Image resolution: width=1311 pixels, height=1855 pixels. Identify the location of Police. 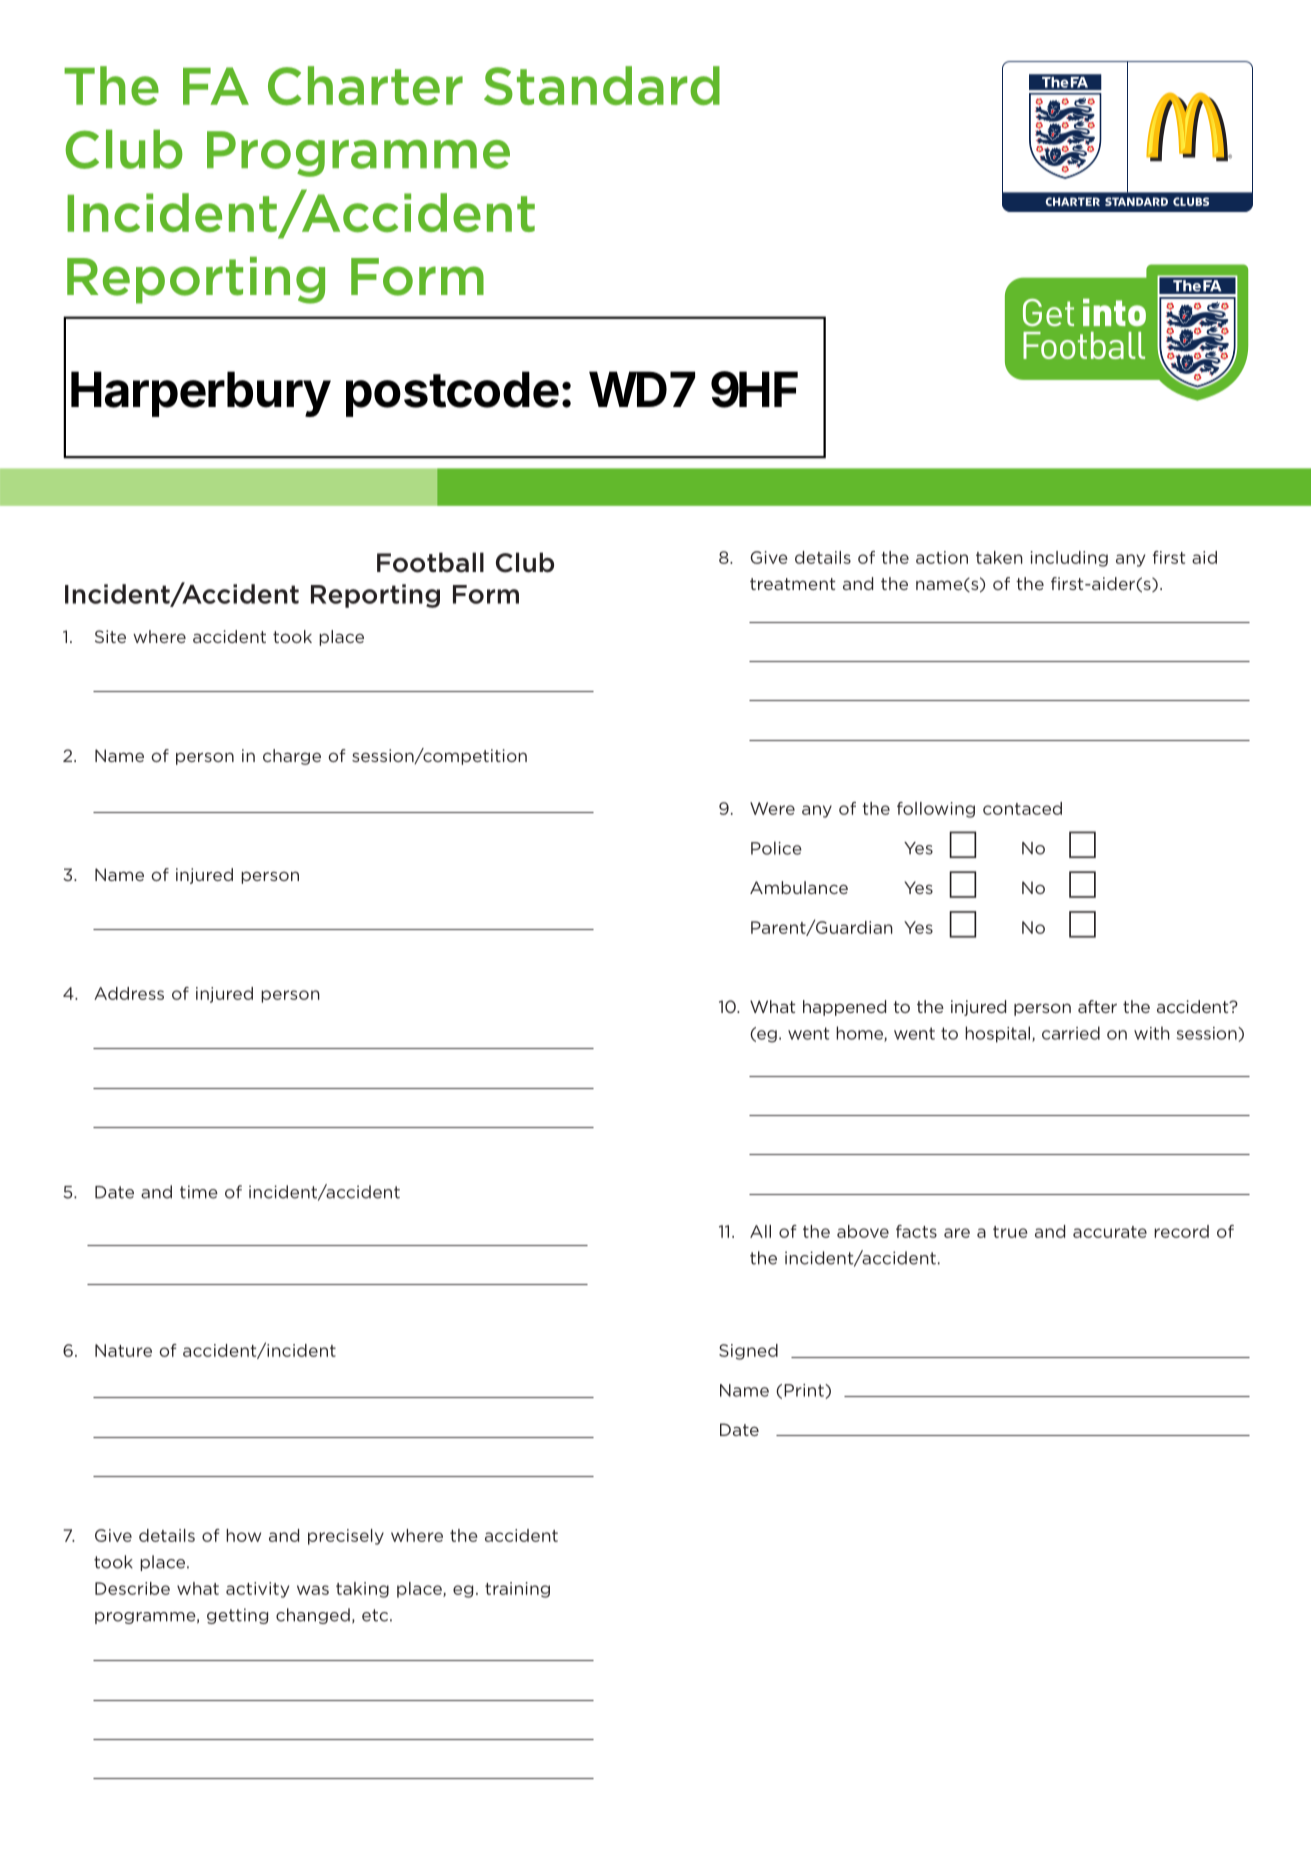
(776, 848).
